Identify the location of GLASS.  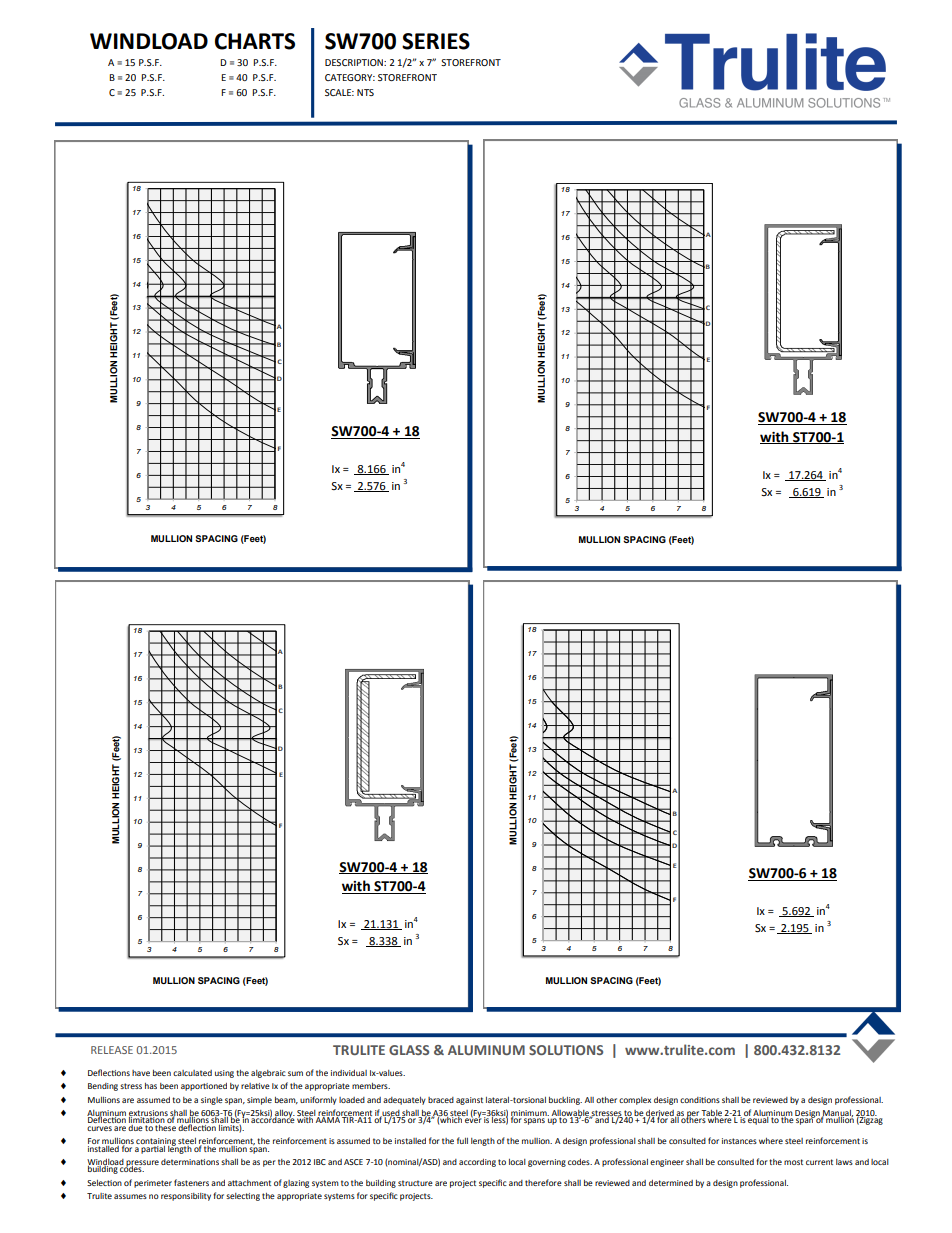
(409, 1050).
